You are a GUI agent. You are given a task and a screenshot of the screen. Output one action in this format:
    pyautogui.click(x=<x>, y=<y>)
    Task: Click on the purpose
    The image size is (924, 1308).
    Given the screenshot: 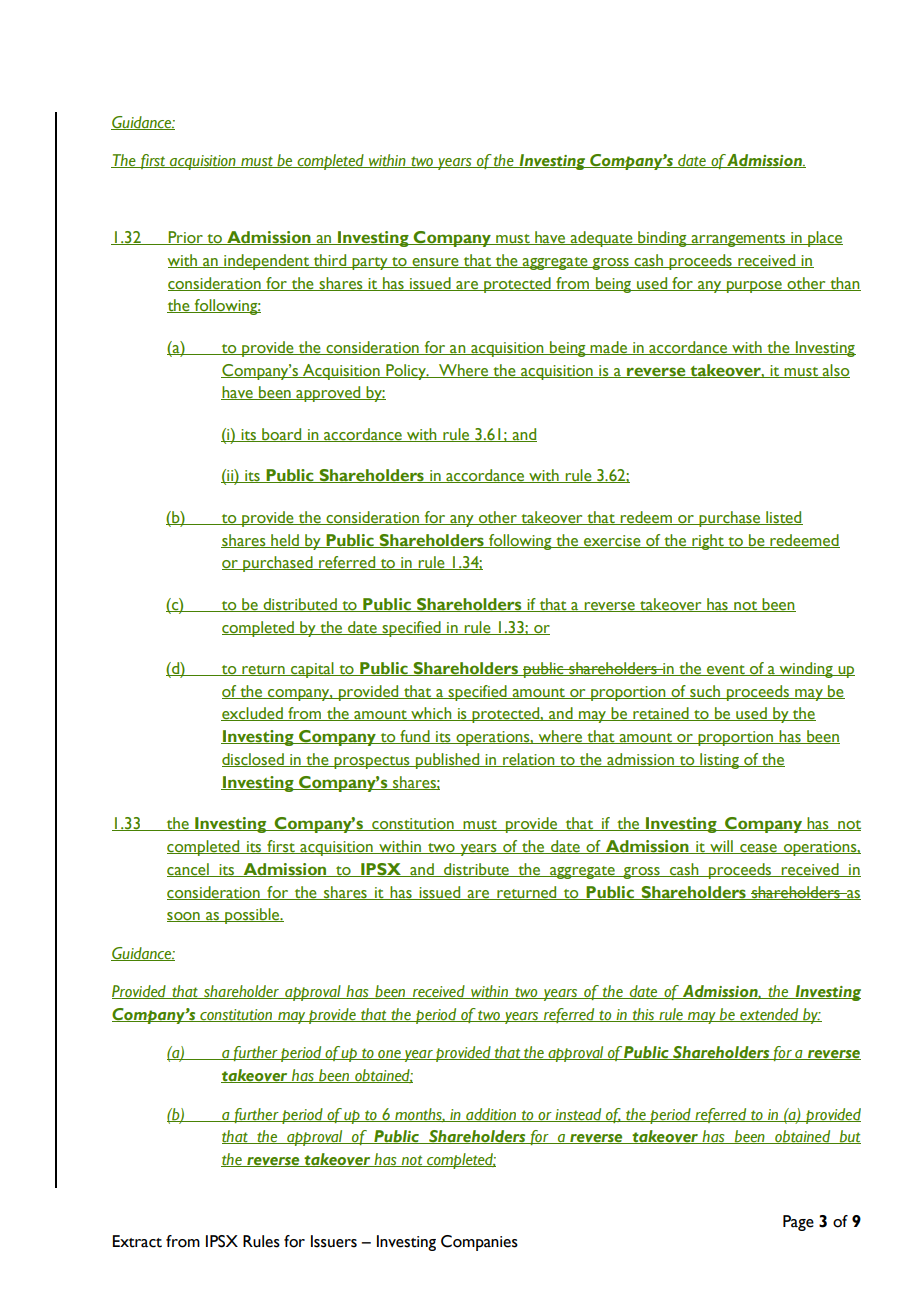 What is the action you would take?
    pyautogui.click(x=754, y=287)
